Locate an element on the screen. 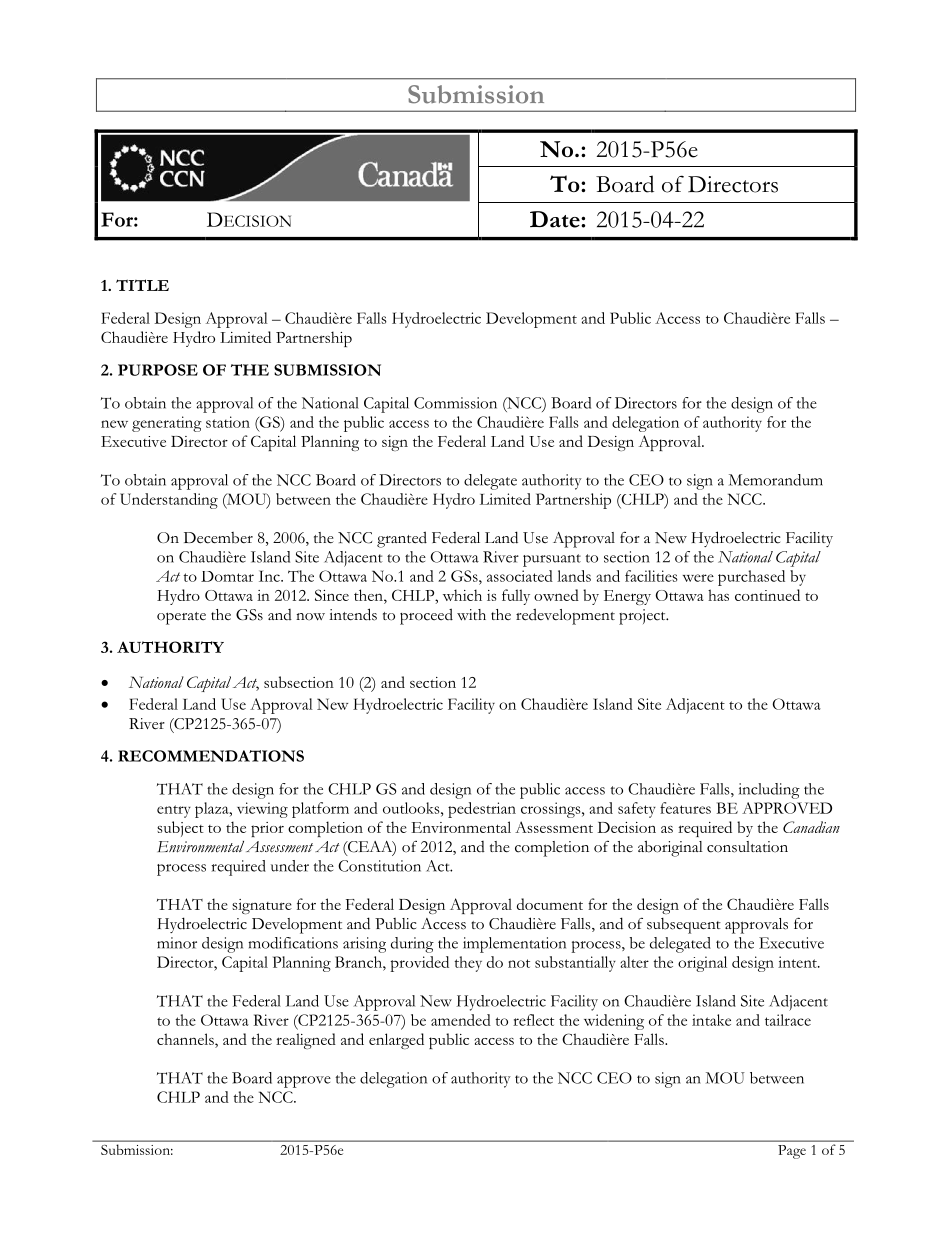  purchased is located at coordinates (751, 578).
